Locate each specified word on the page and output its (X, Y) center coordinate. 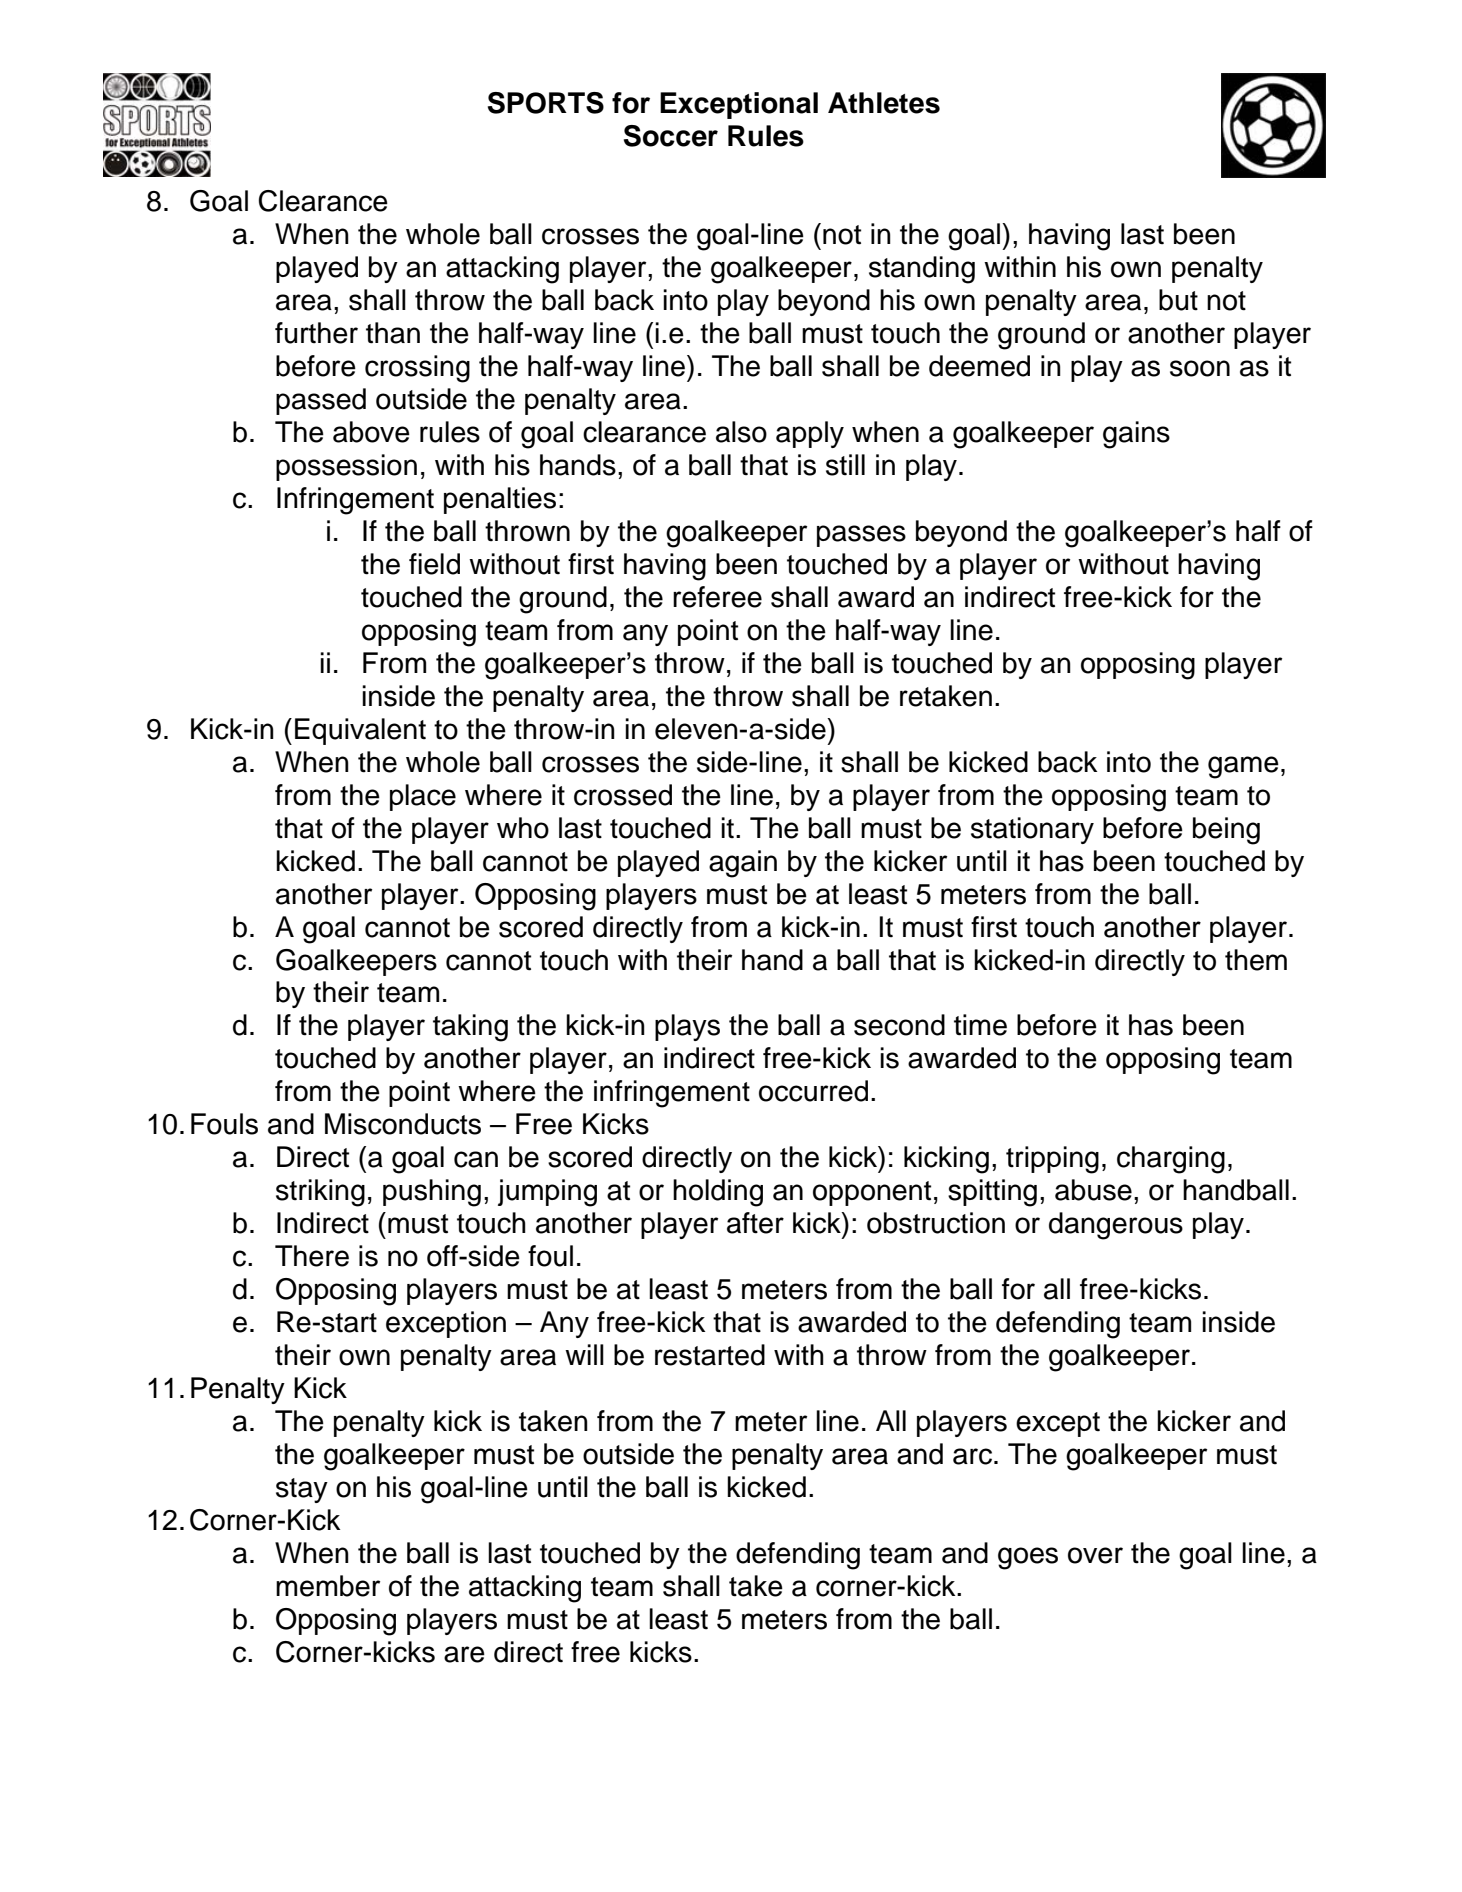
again (743, 864)
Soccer (671, 136)
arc (972, 1456)
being (1226, 831)
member (328, 1586)
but (1178, 300)
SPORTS (546, 103)
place (423, 797)
